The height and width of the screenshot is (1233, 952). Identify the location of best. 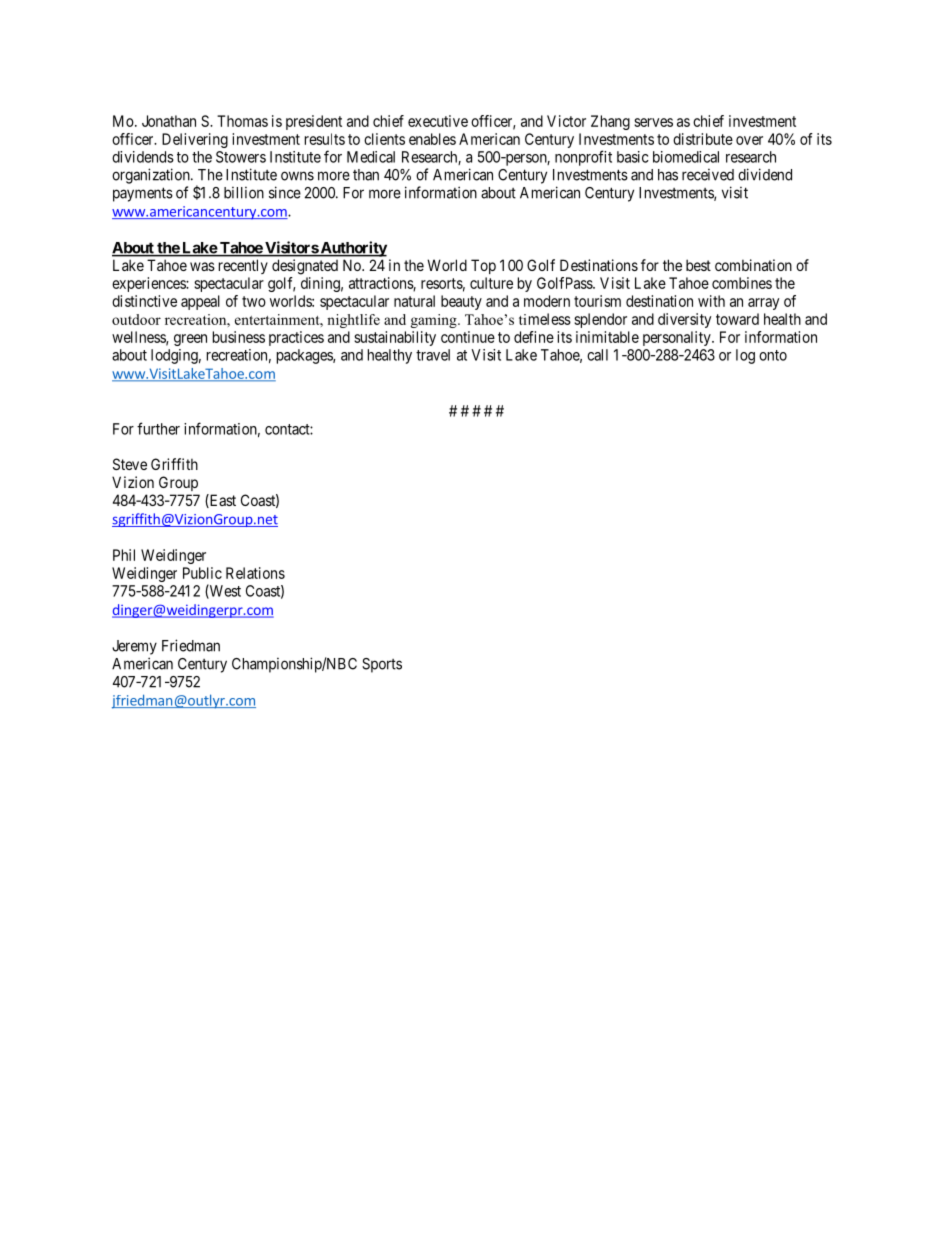
(698, 265).
